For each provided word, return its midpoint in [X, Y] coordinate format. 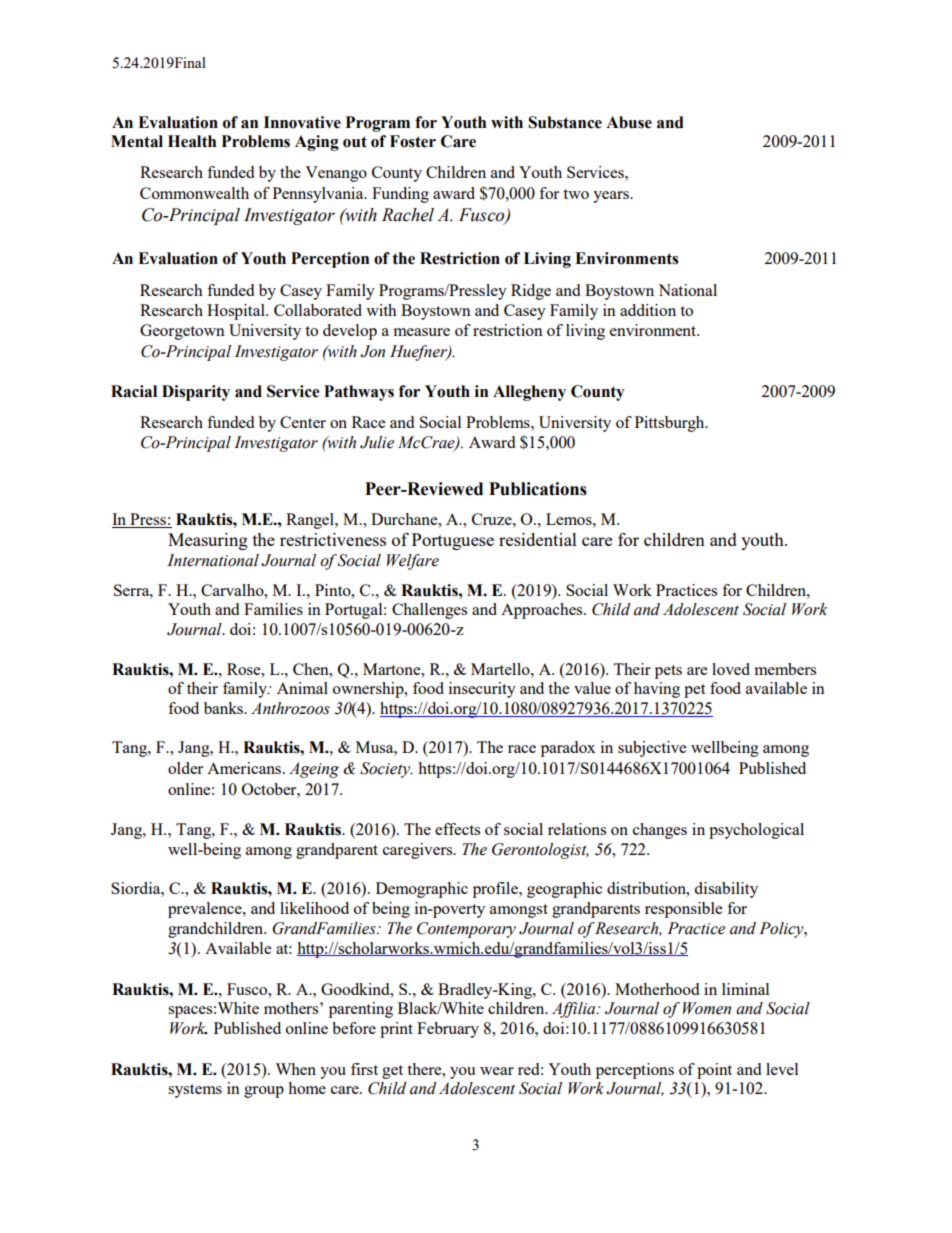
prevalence [206, 910]
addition [648, 310]
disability [726, 890]
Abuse [629, 122]
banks [224, 708]
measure [422, 332]
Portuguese [453, 541]
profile [496, 890]
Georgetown [182, 332]
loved [731, 669]
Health [192, 141]
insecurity [482, 690]
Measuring [208, 541]
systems [195, 1091]
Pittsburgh [671, 424]
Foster [413, 141]
